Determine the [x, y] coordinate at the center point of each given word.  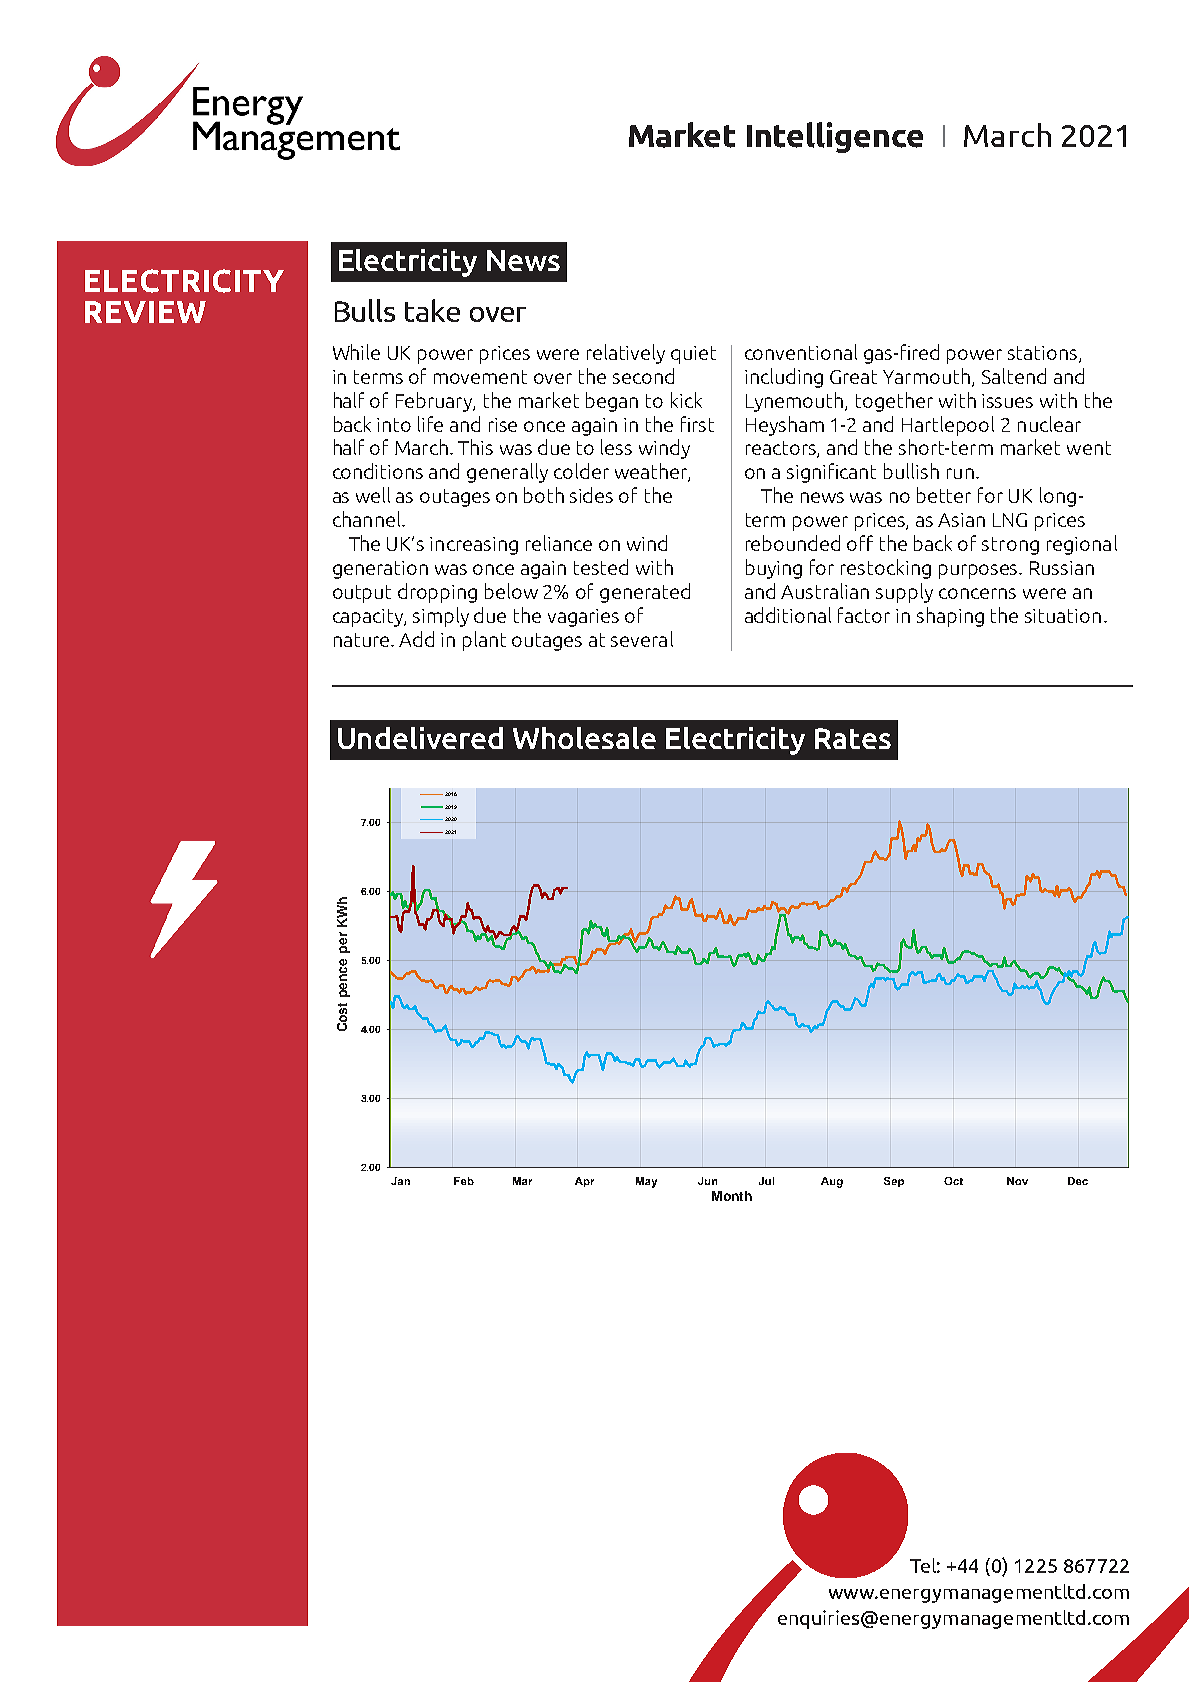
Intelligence [835, 137]
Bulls [365, 310]
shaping [950, 617]
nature [363, 640]
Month [732, 1196]
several [642, 639]
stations [1044, 354]
